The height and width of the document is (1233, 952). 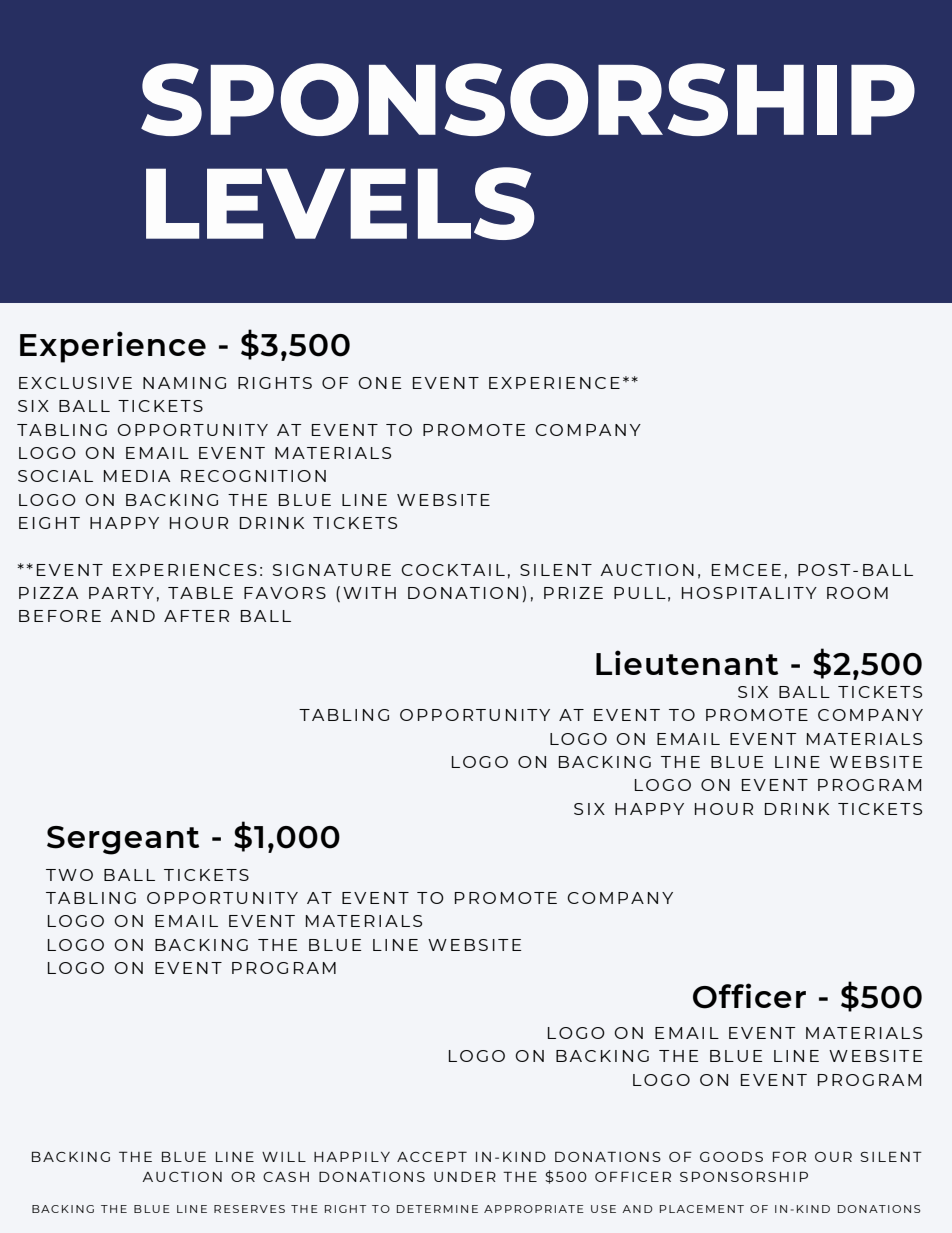 I want to click on UNDER, so click(x=465, y=1176).
